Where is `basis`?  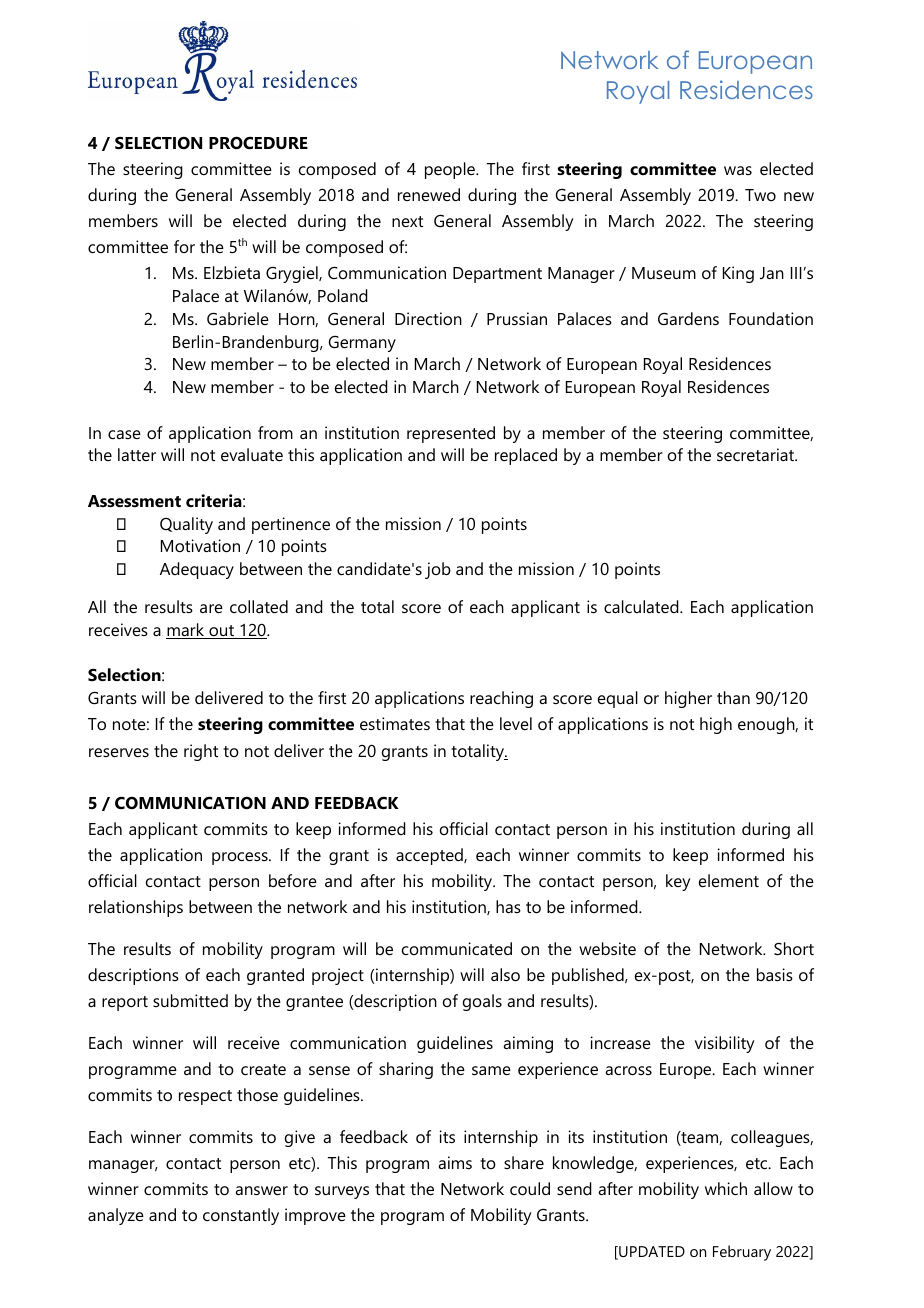 basis is located at coordinates (775, 974).
